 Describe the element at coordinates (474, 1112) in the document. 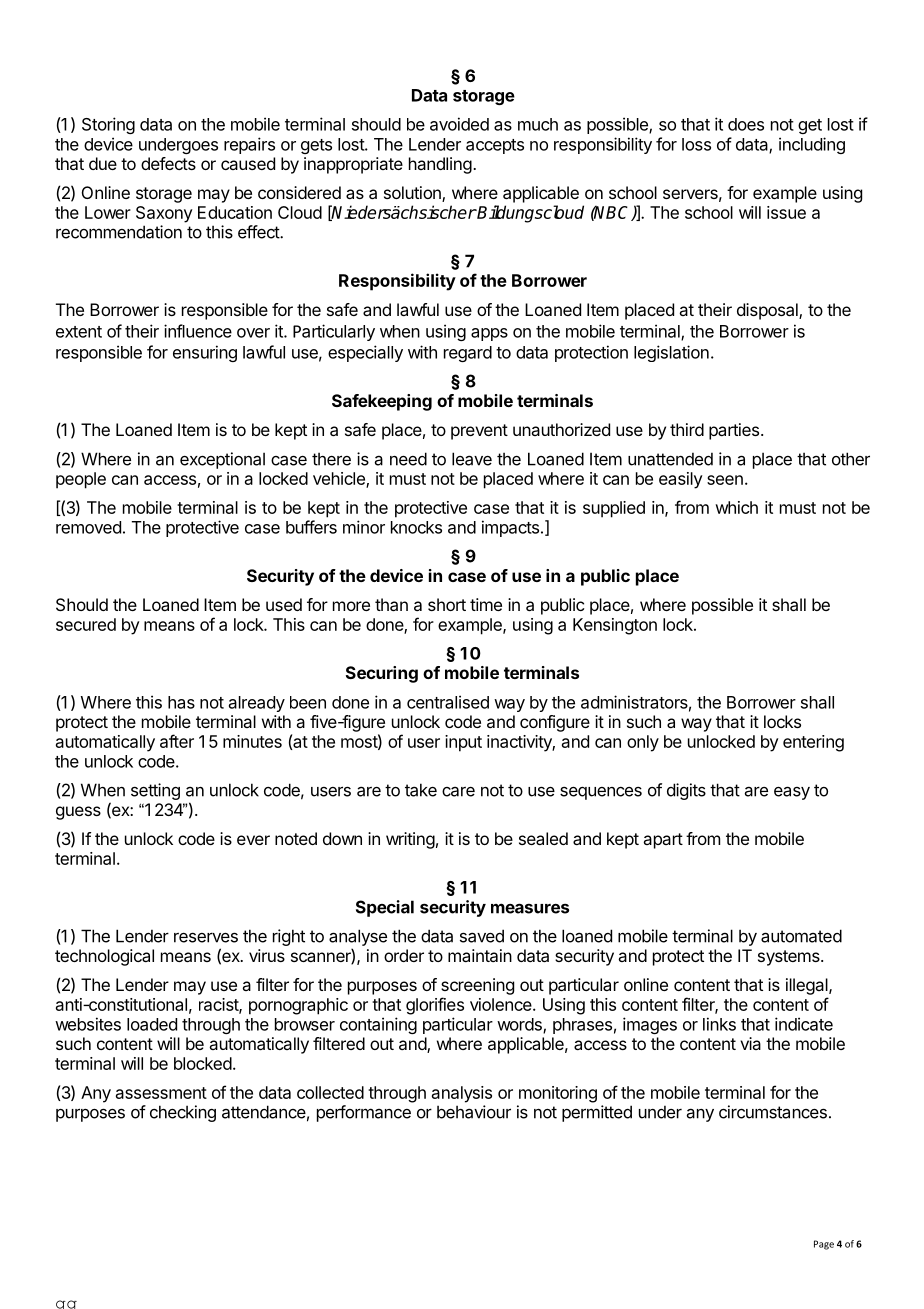

I see `behaviour` at that location.
